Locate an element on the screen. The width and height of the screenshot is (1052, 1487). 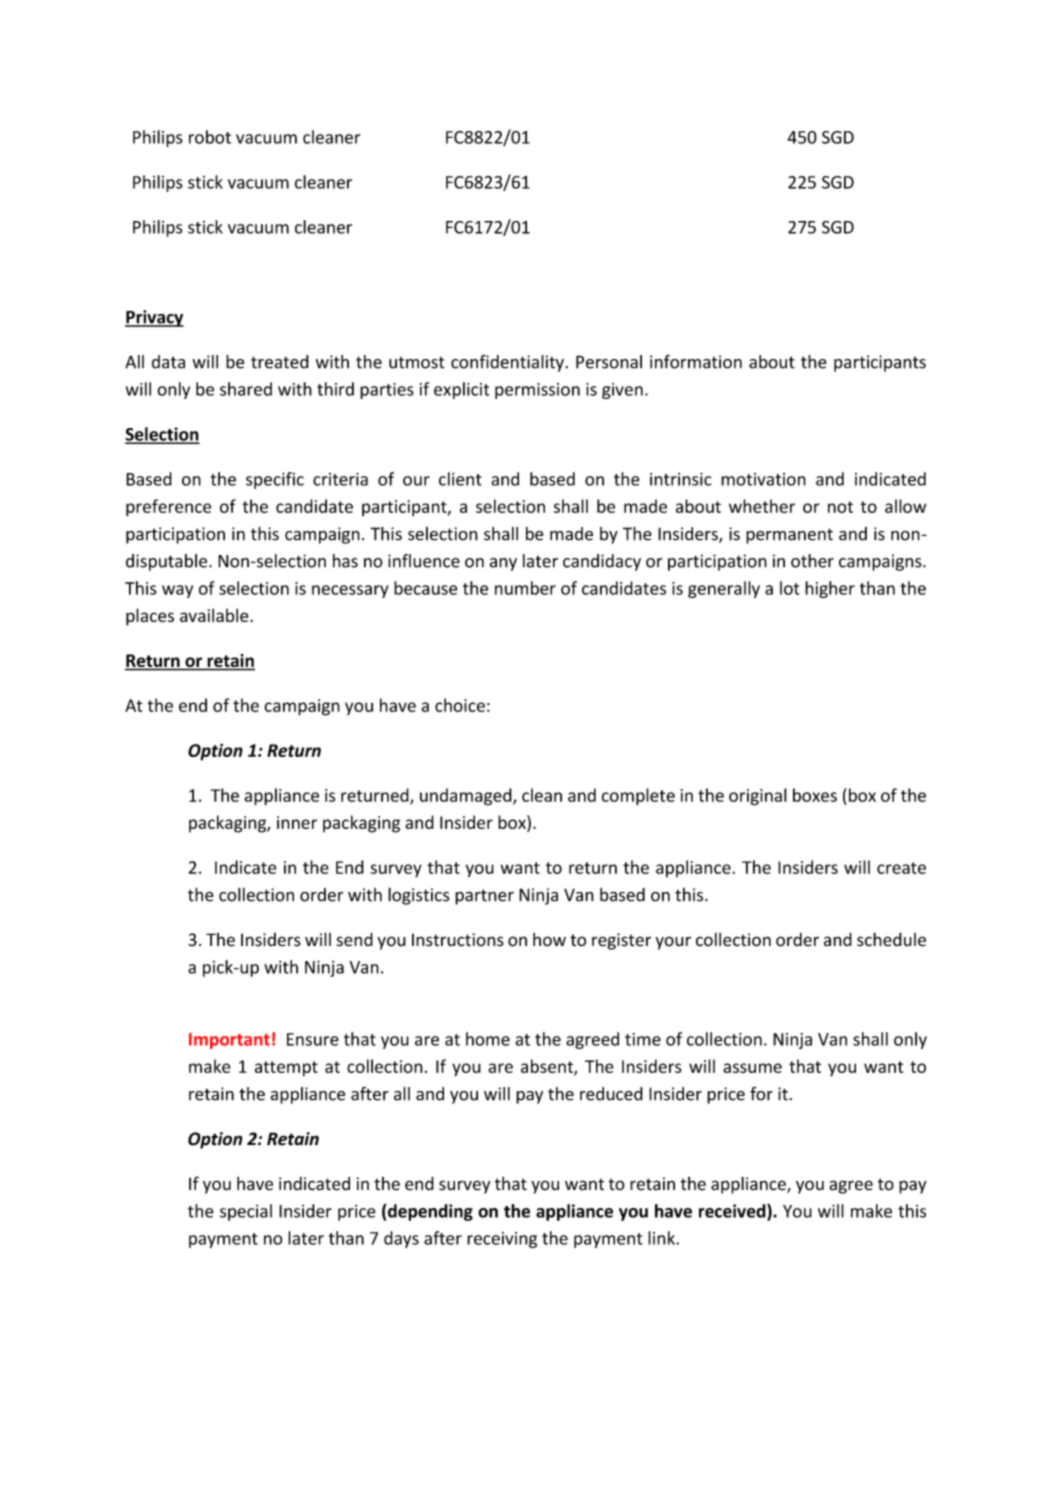
any is located at coordinates (503, 564).
